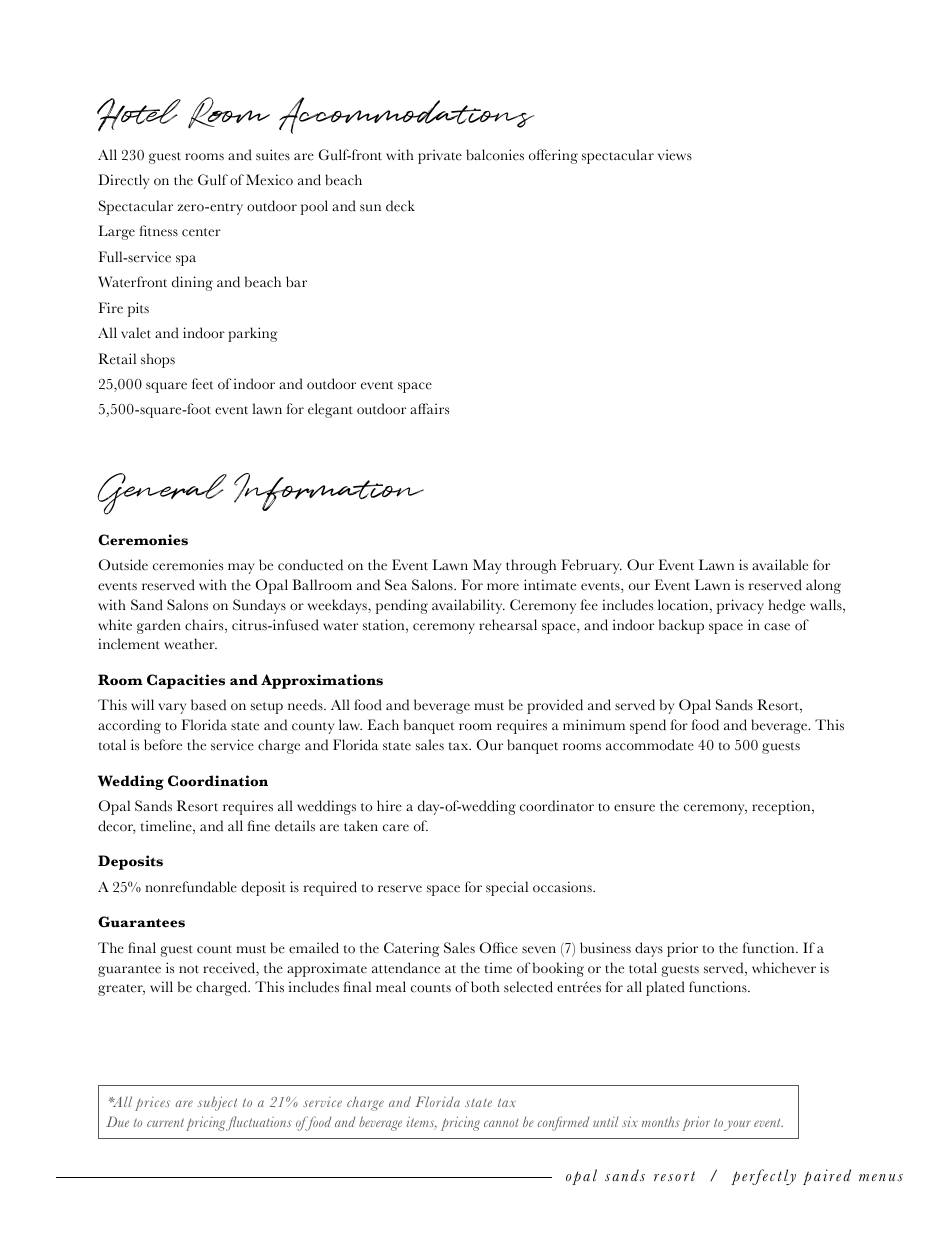 Image resolution: width=952 pixels, height=1233 pixels. Describe the element at coordinates (675, 155) in the page. I see `views` at that location.
